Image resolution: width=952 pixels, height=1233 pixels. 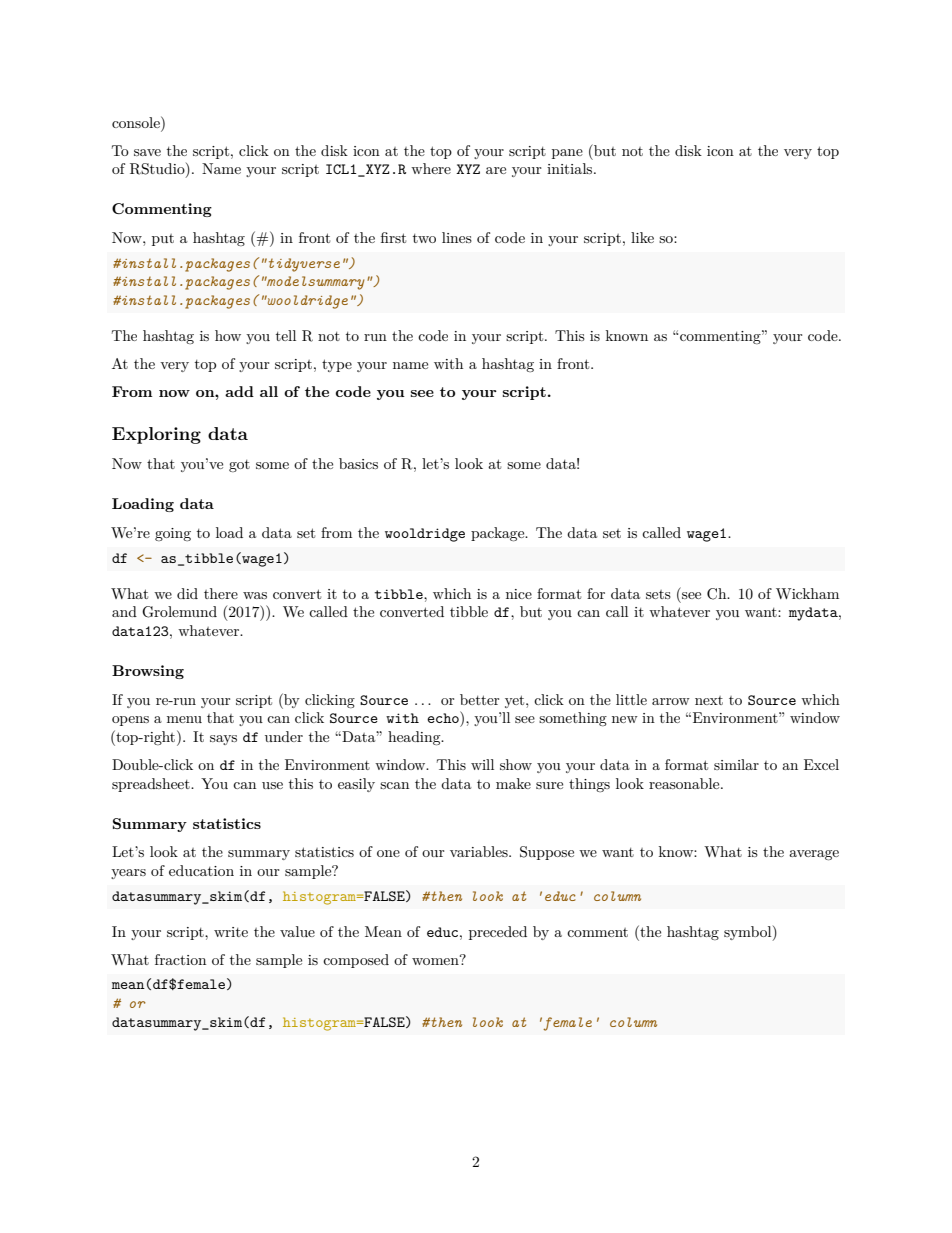 What do you see at coordinates (519, 594) in the image?
I see `nice` at bounding box center [519, 594].
